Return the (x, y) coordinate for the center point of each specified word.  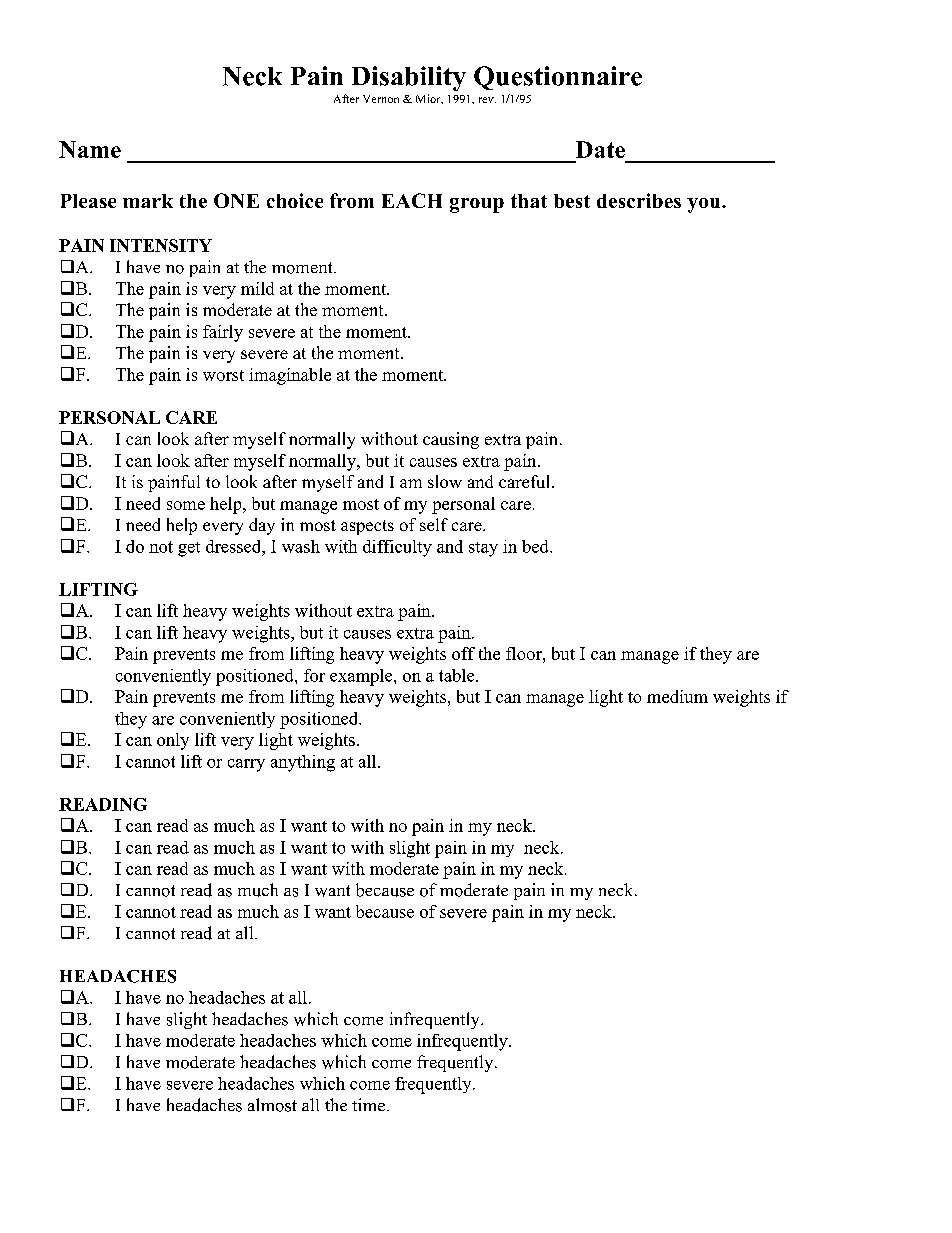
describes (639, 200)
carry (246, 765)
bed (536, 546)
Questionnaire (558, 78)
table (458, 675)
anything (303, 763)
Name (90, 149)
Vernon (381, 99)
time (368, 1104)
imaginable (290, 376)
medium (677, 696)
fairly (223, 333)
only (173, 741)
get (189, 549)
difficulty (397, 548)
